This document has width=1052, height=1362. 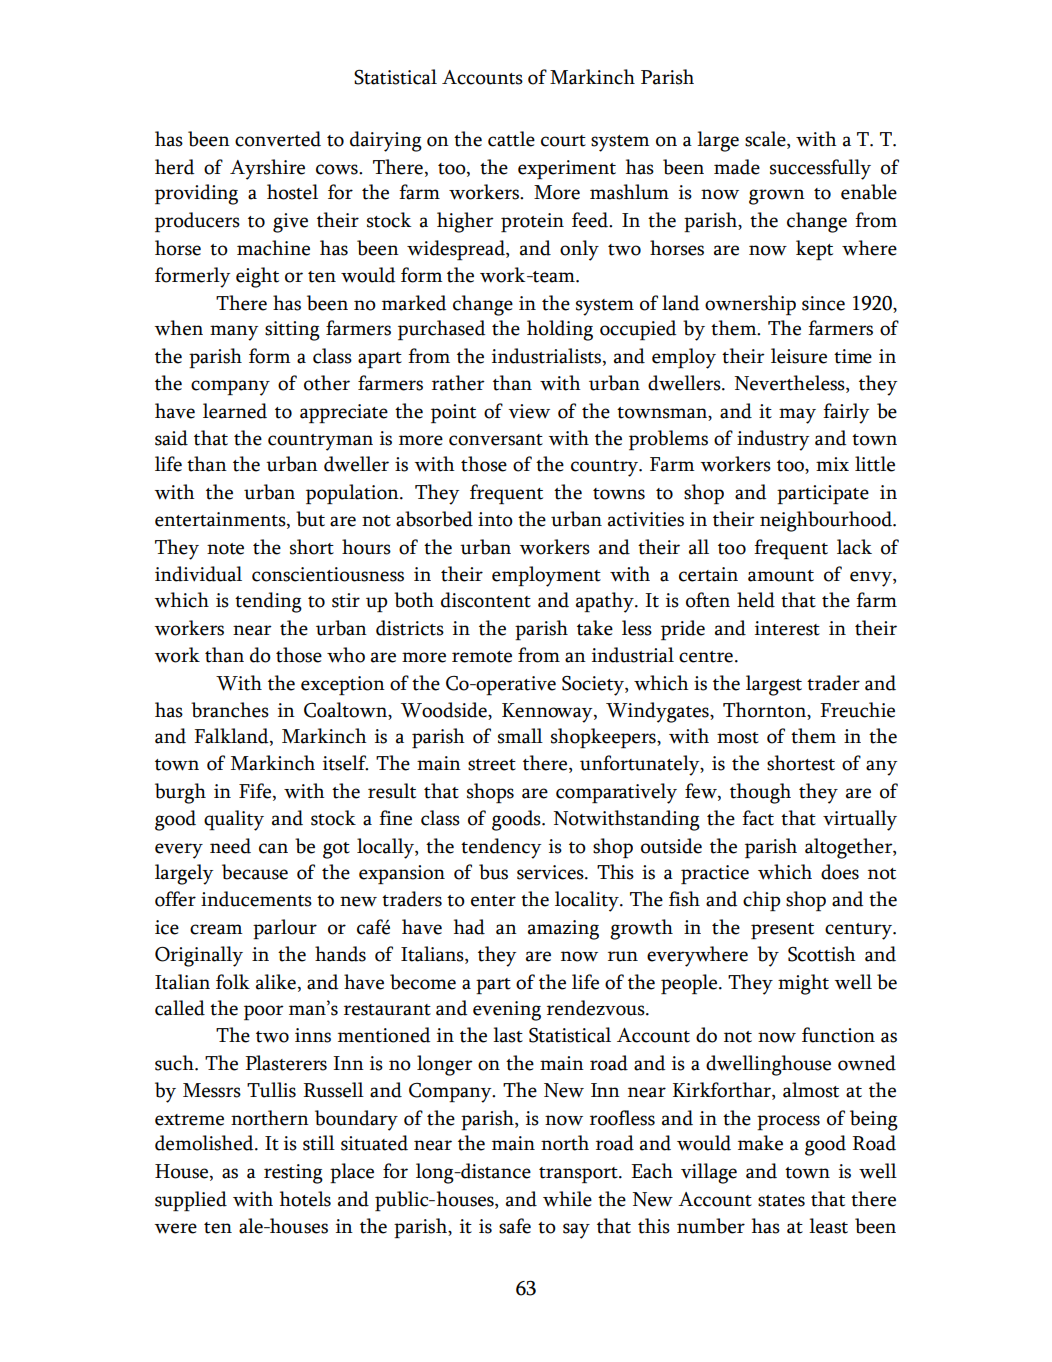 What do you see at coordinates (482, 657) in the document?
I see `remote` at bounding box center [482, 657].
